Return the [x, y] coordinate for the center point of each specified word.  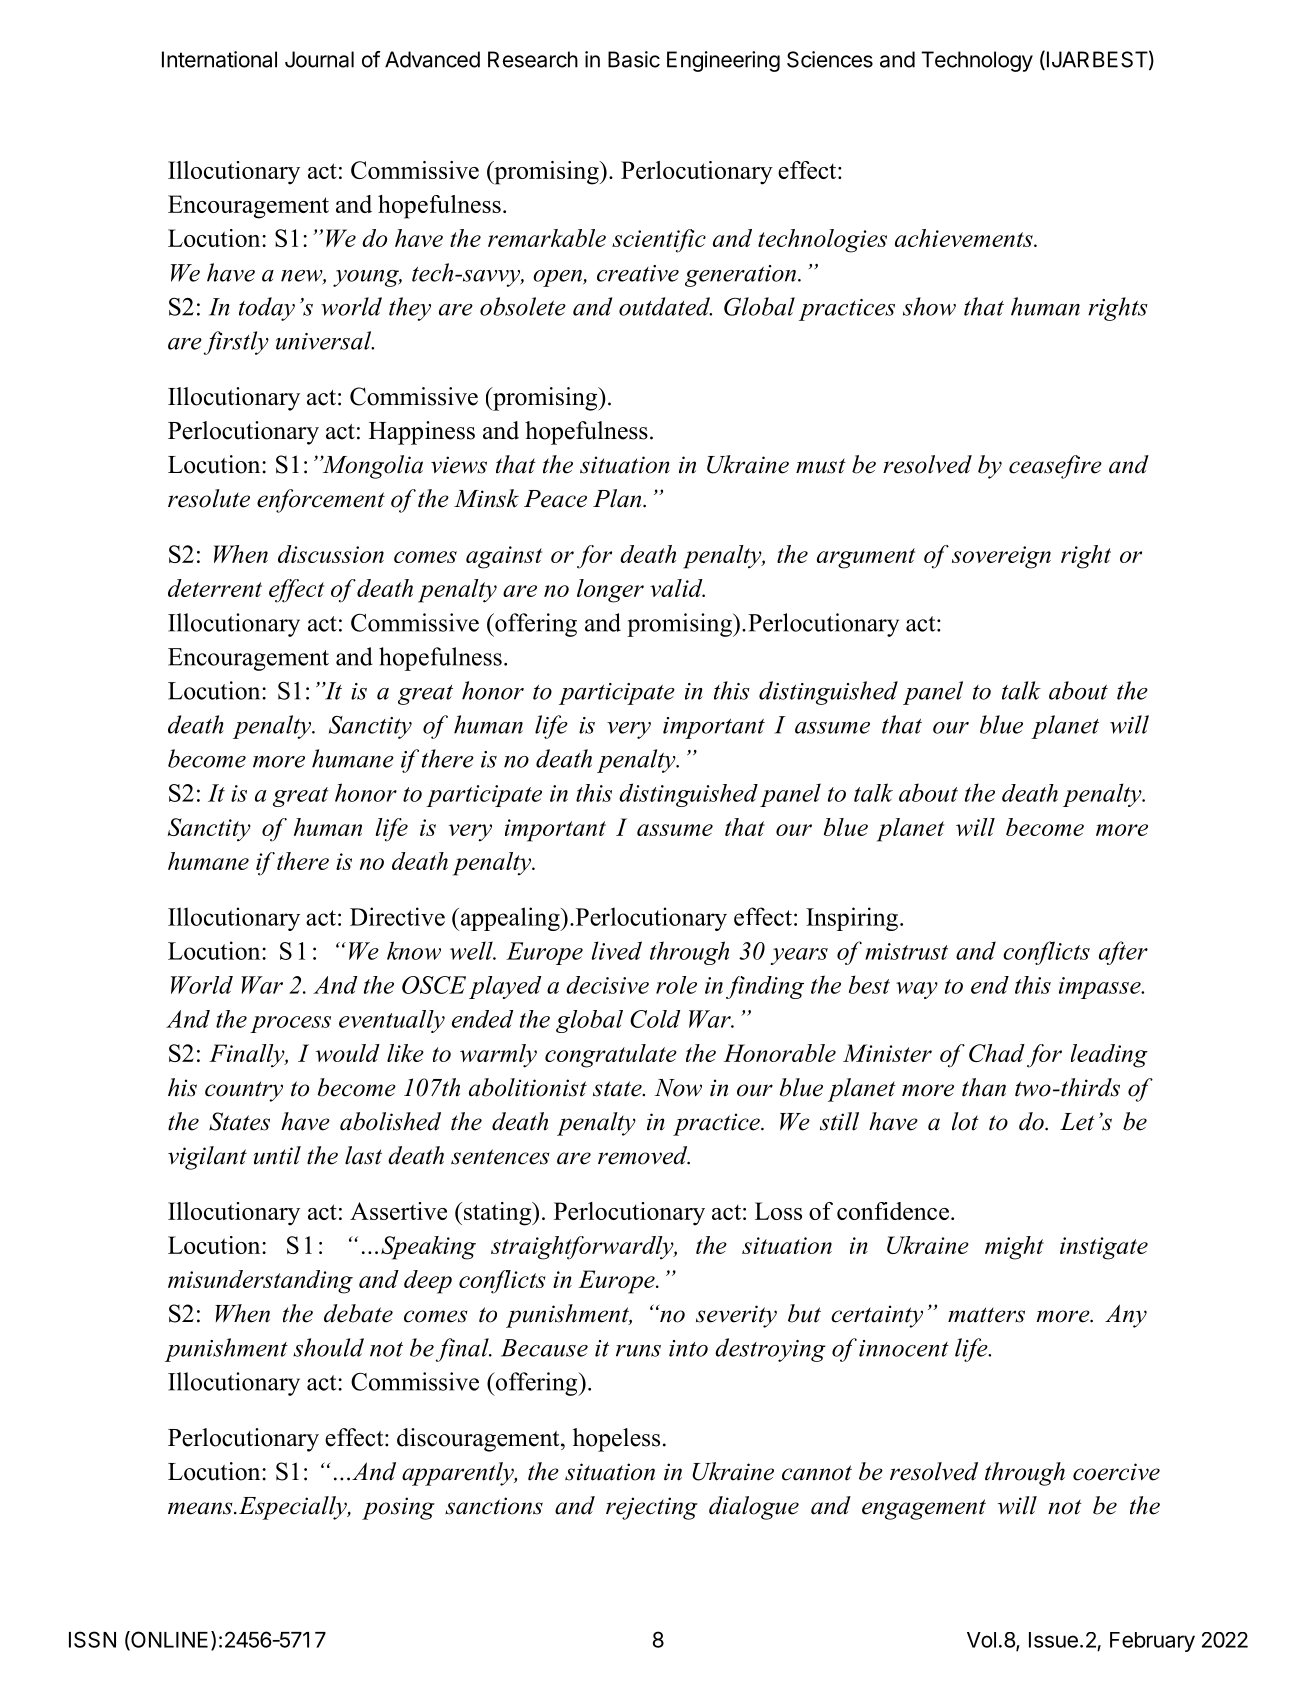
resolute [209, 498]
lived [616, 950]
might [1014, 1248]
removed [644, 1155]
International [219, 59]
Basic [634, 59]
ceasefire [1055, 467]
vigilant [207, 1158]
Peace [555, 499]
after [1123, 953]
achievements [965, 238]
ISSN [92, 1639]
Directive [397, 916]
